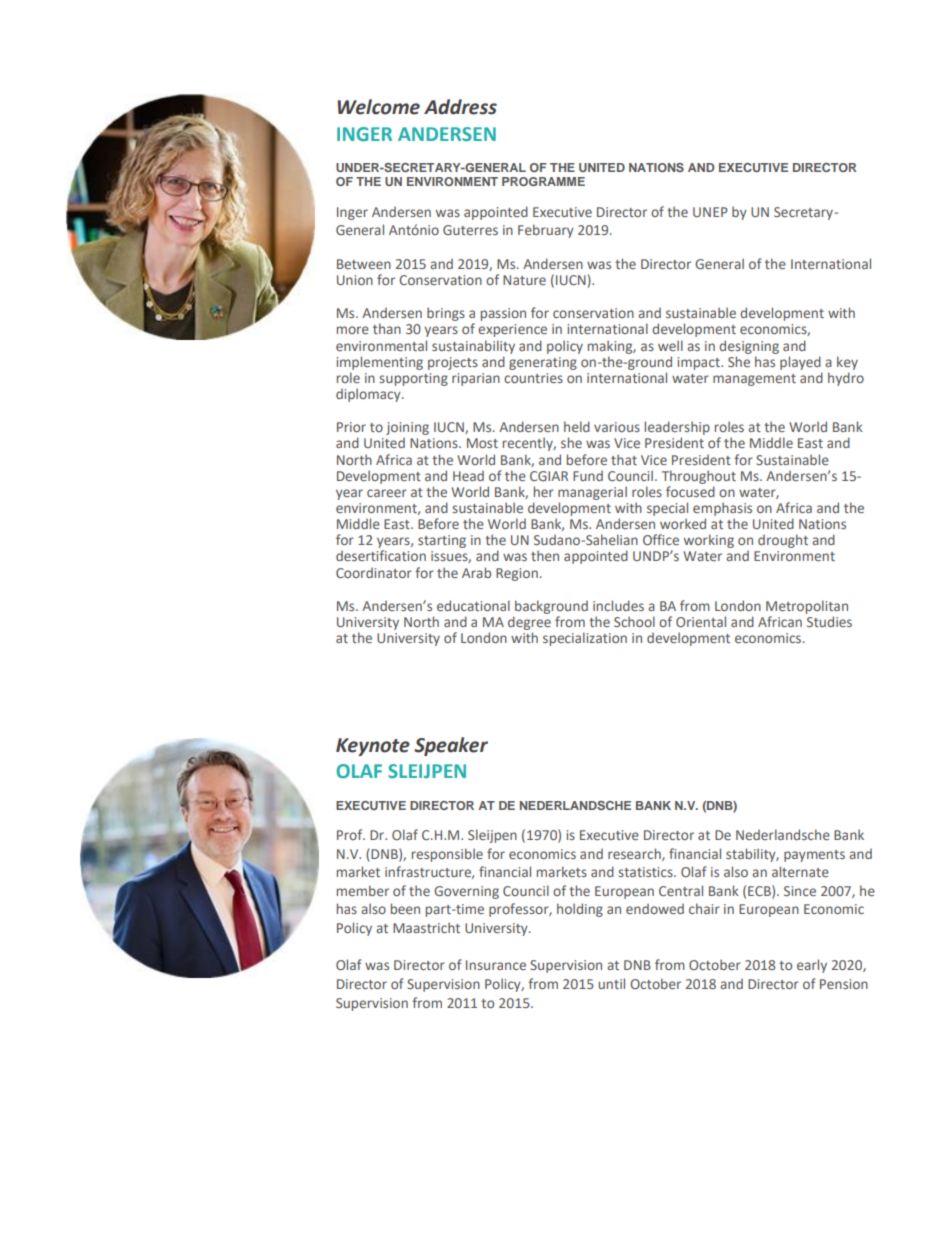 The image size is (952, 1233). What do you see at coordinates (387, 328) in the page?
I see `than` at bounding box center [387, 328].
